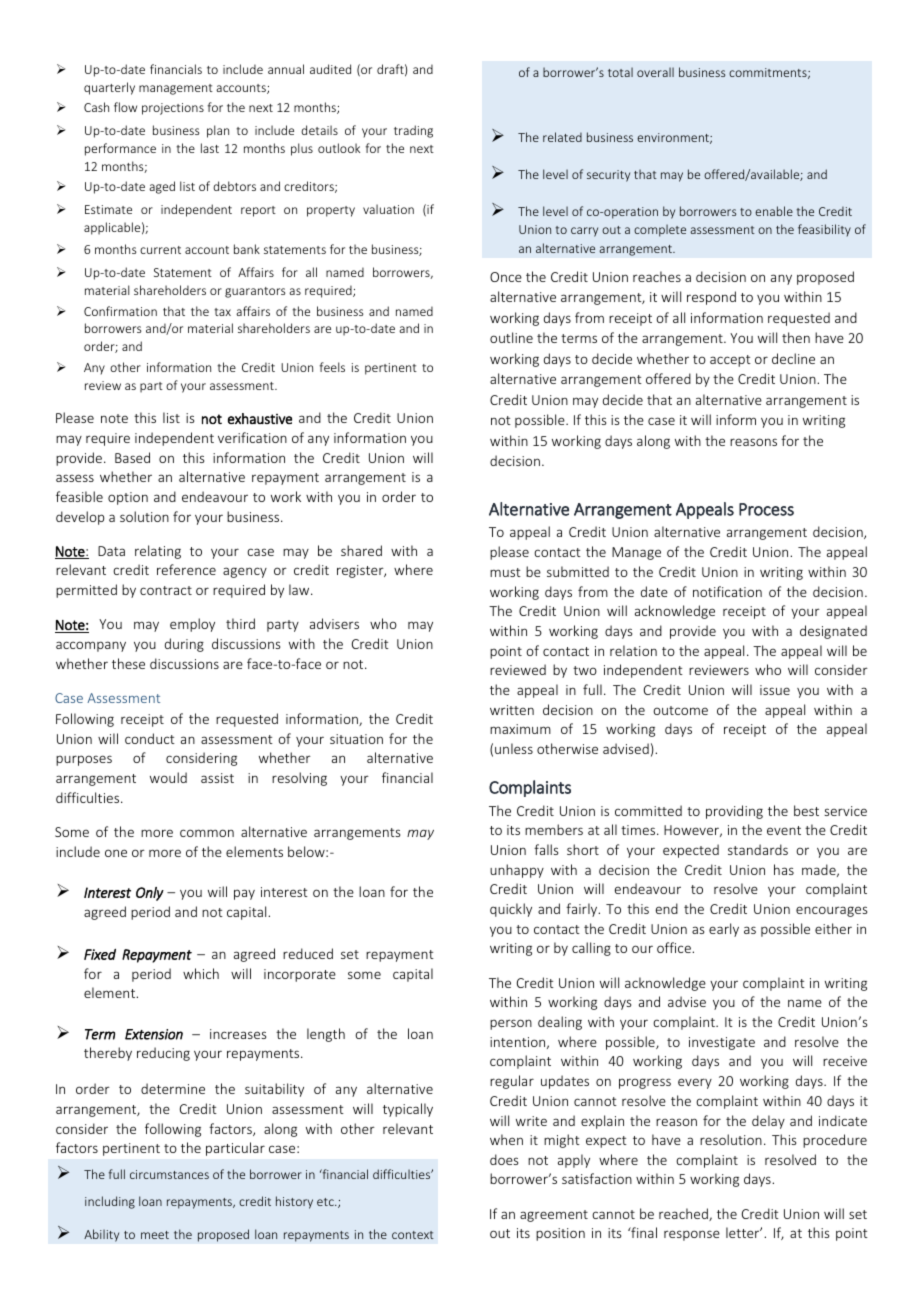 The image size is (924, 1308). I want to click on during, so click(184, 645).
